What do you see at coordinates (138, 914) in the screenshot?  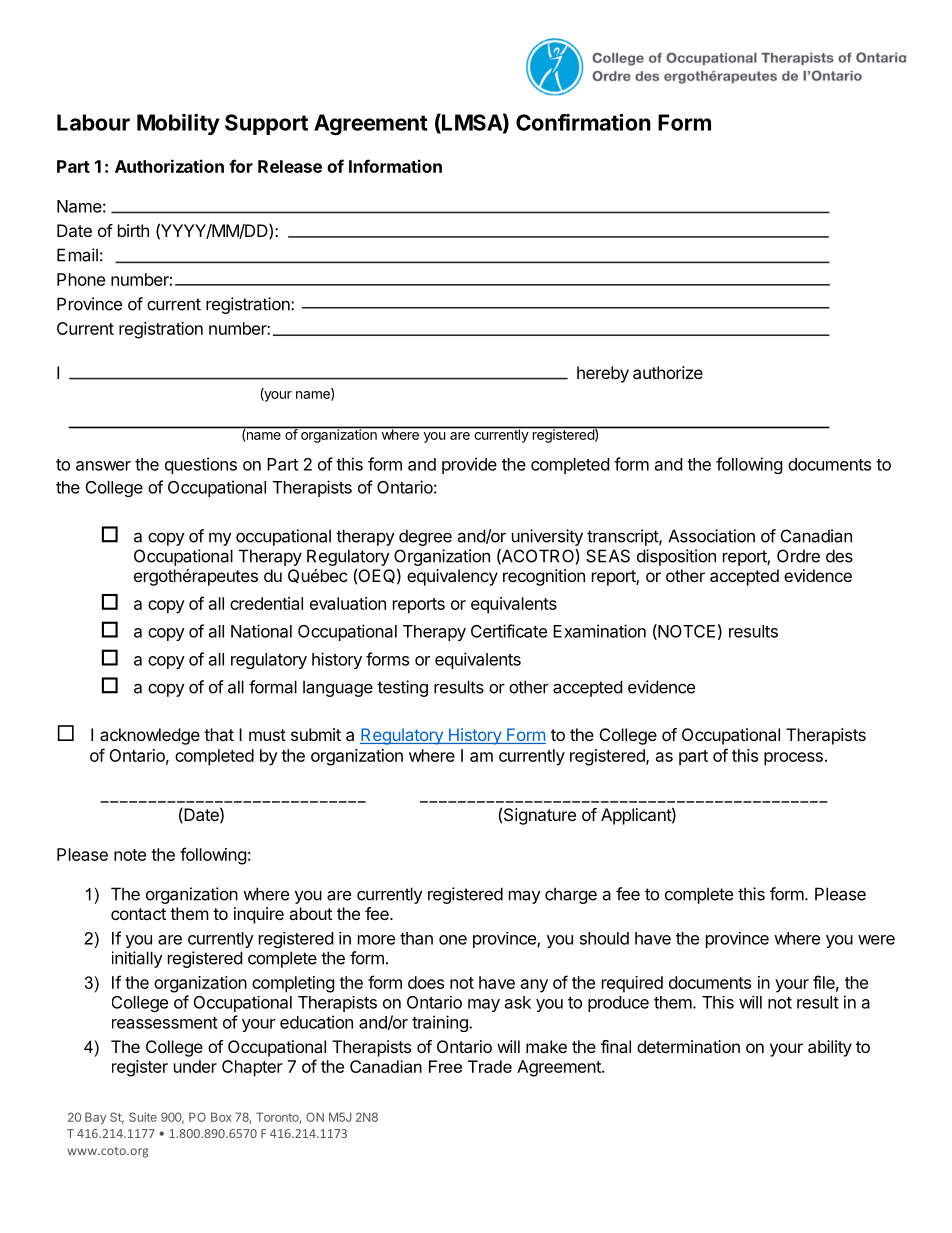 I see `contact` at bounding box center [138, 914].
